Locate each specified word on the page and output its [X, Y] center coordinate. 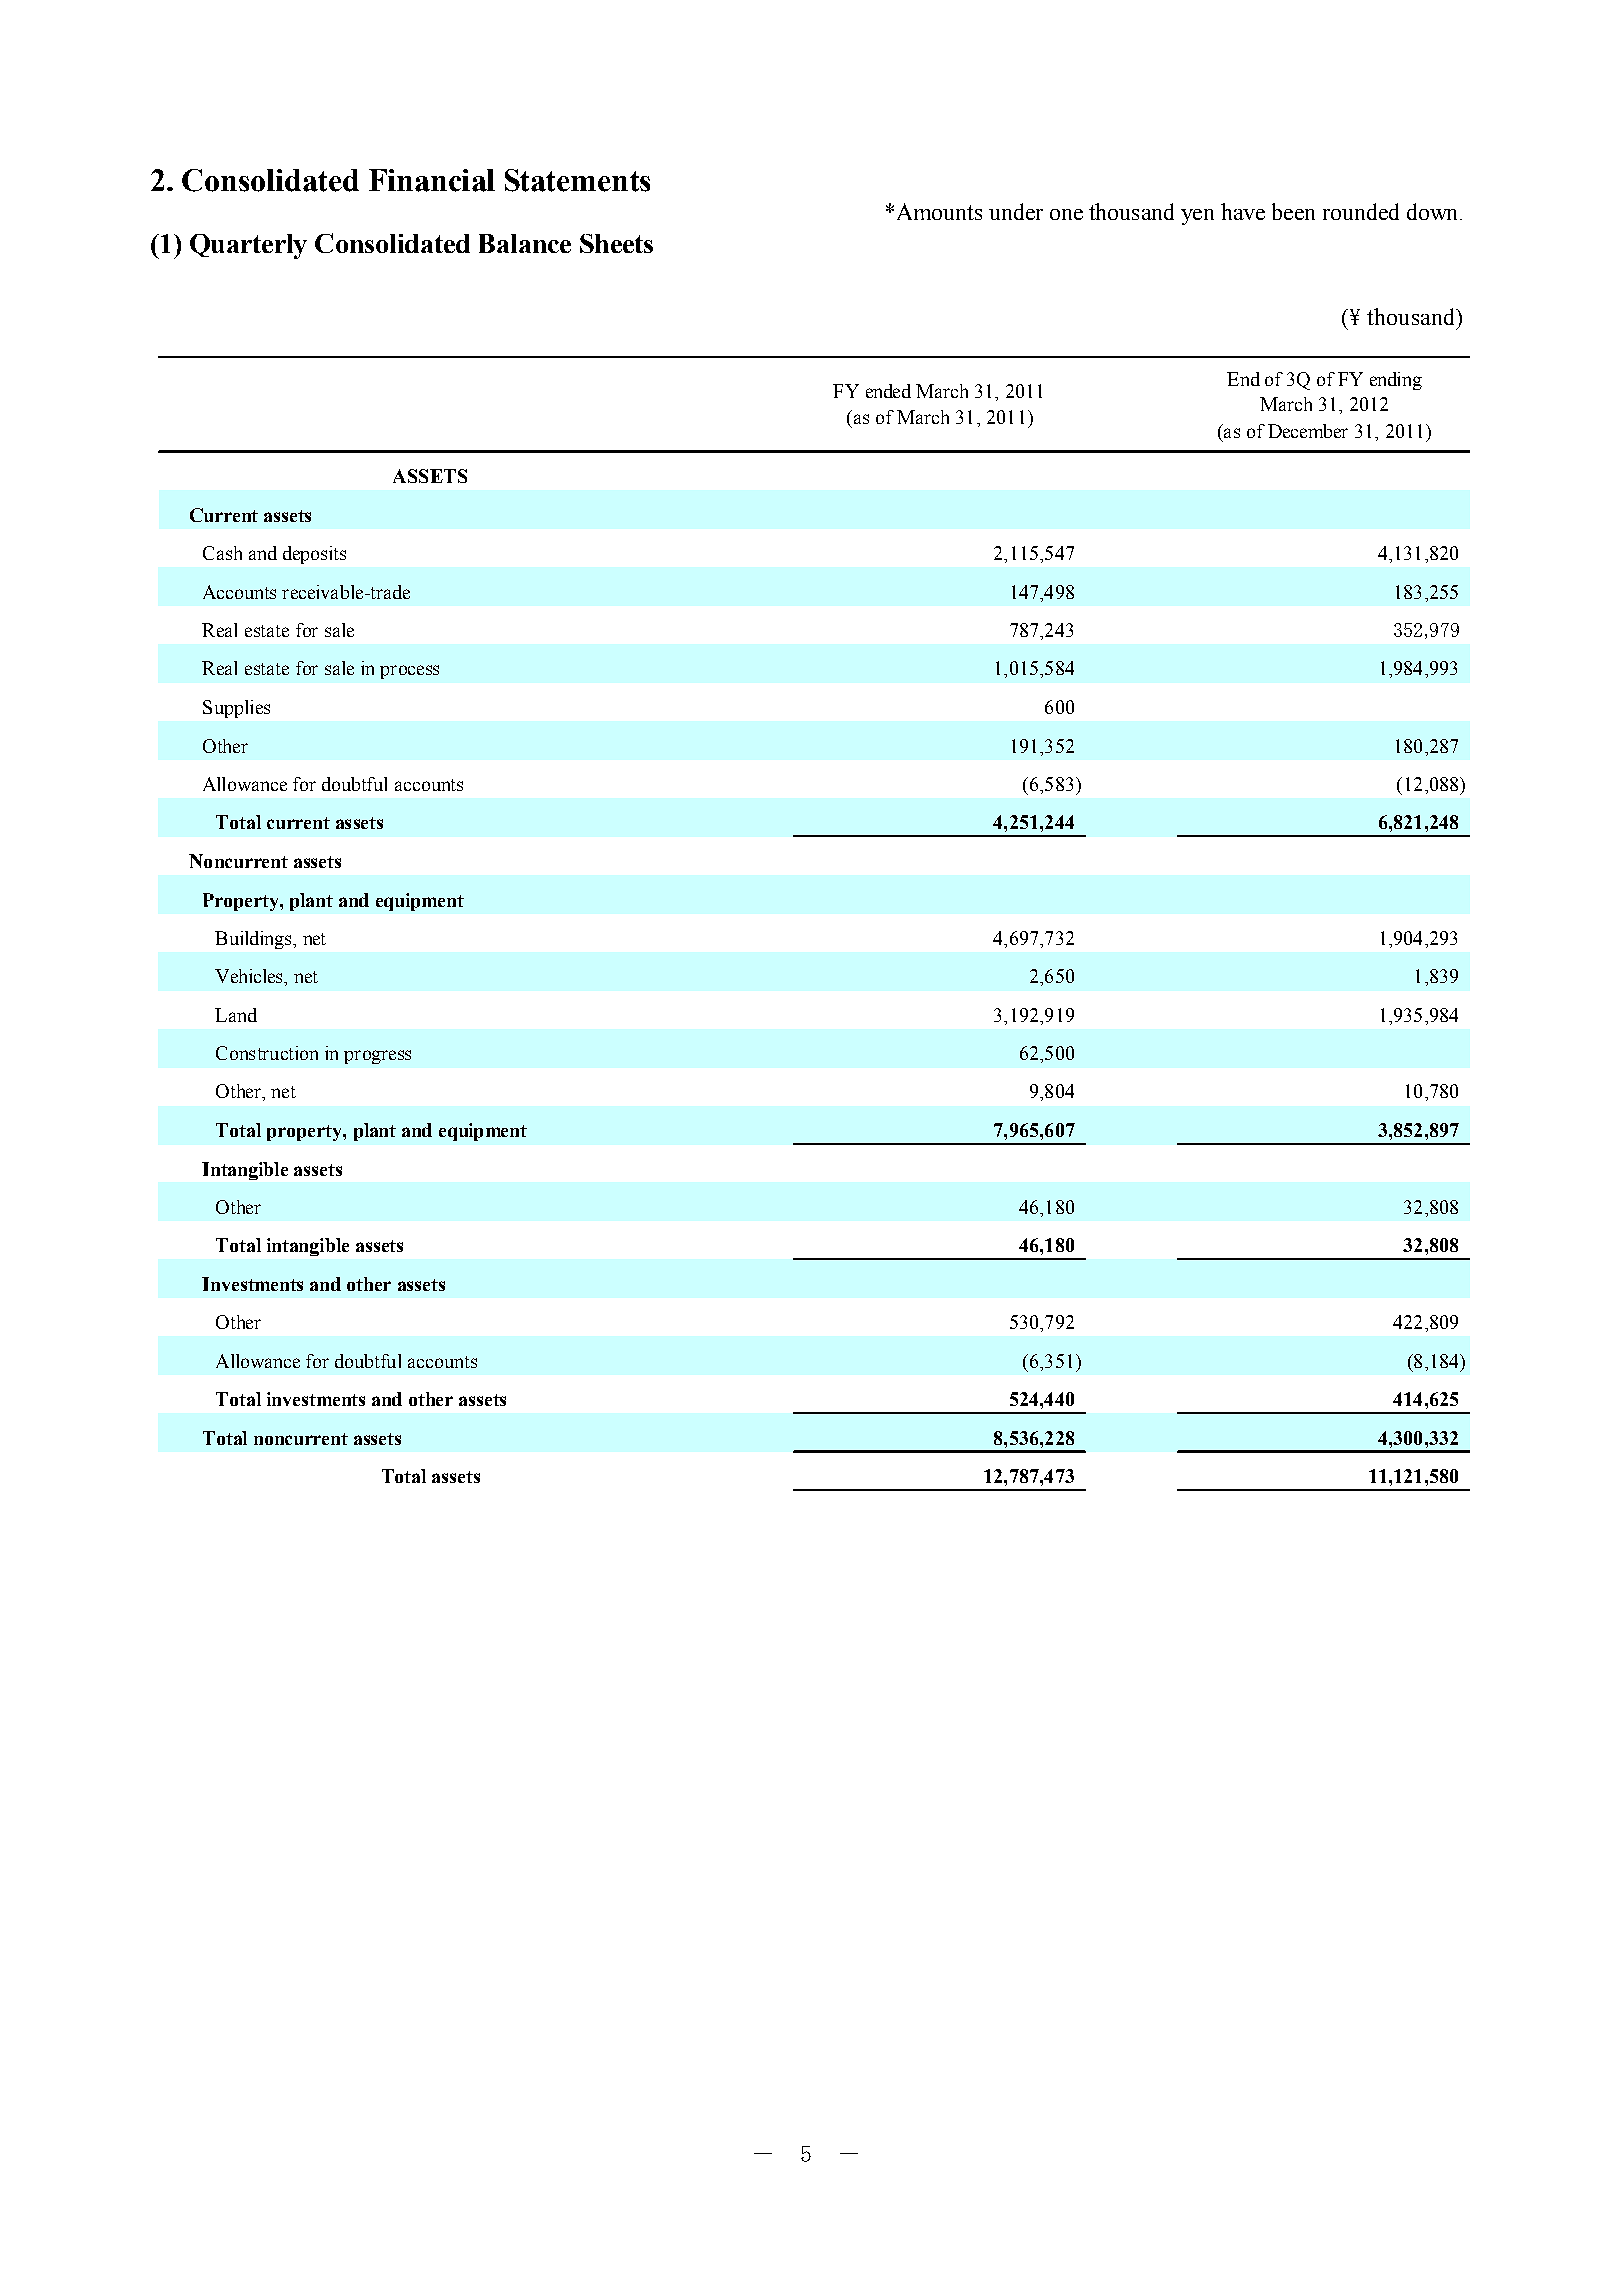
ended [888, 391]
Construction [267, 1053]
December [1308, 431]
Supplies [236, 709]
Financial [432, 180]
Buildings [253, 940]
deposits [314, 555]
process [409, 672]
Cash [222, 553]
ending [1396, 381]
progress [377, 1057]
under [1016, 211]
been [1293, 211]
